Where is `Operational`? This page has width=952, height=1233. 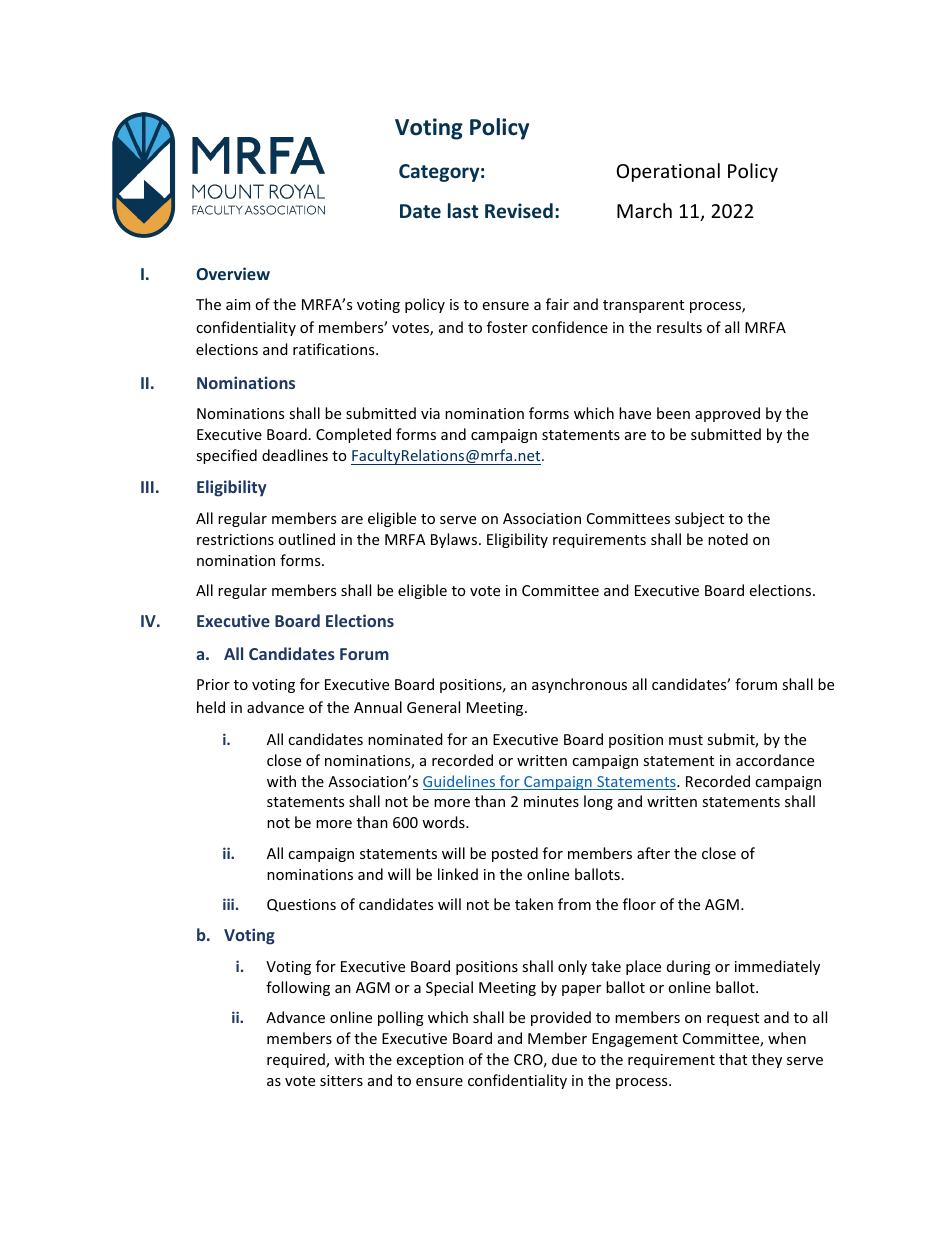
Operational is located at coordinates (668, 172).
